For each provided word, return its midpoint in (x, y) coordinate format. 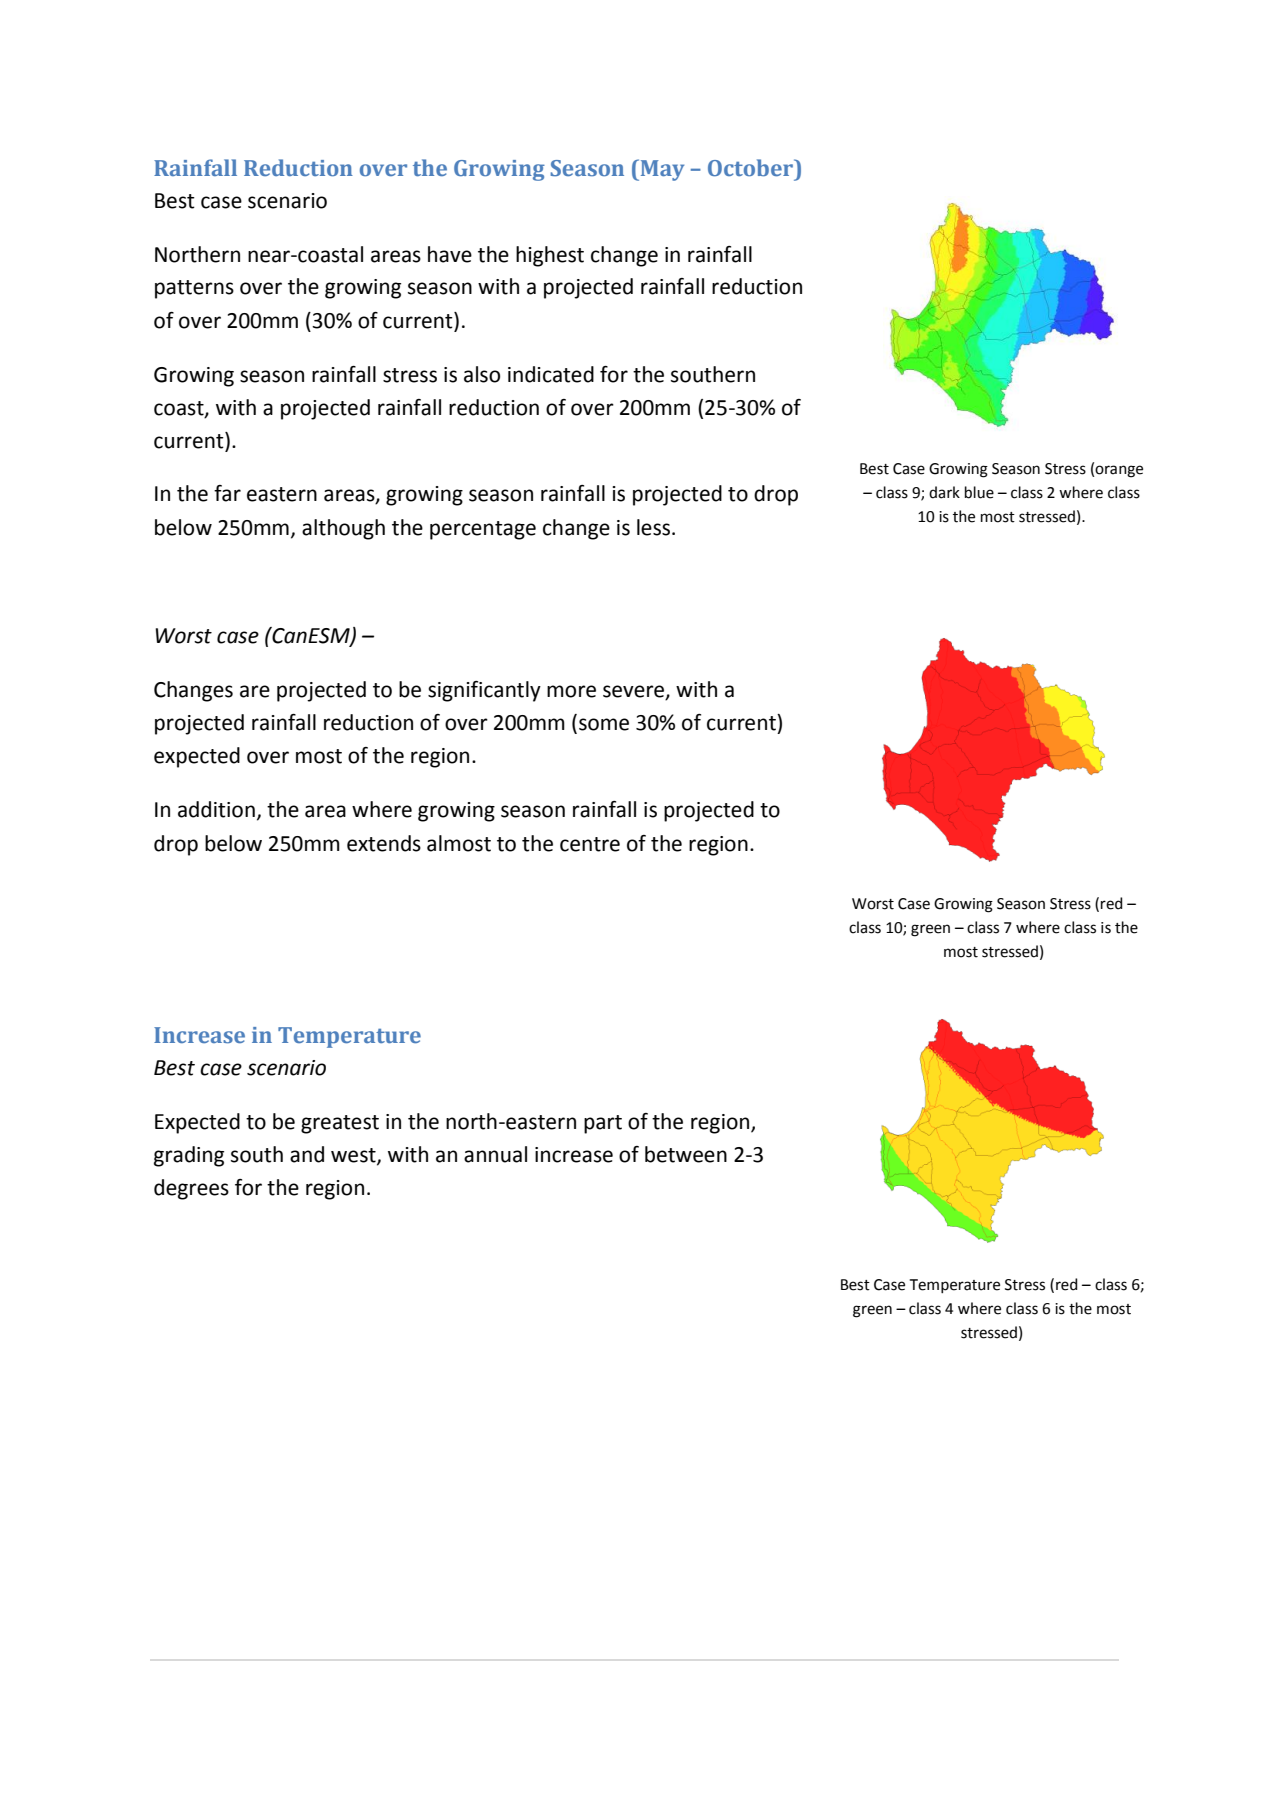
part (603, 1124)
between (686, 1154)
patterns (194, 289)
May (661, 170)
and (307, 1154)
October (752, 167)
